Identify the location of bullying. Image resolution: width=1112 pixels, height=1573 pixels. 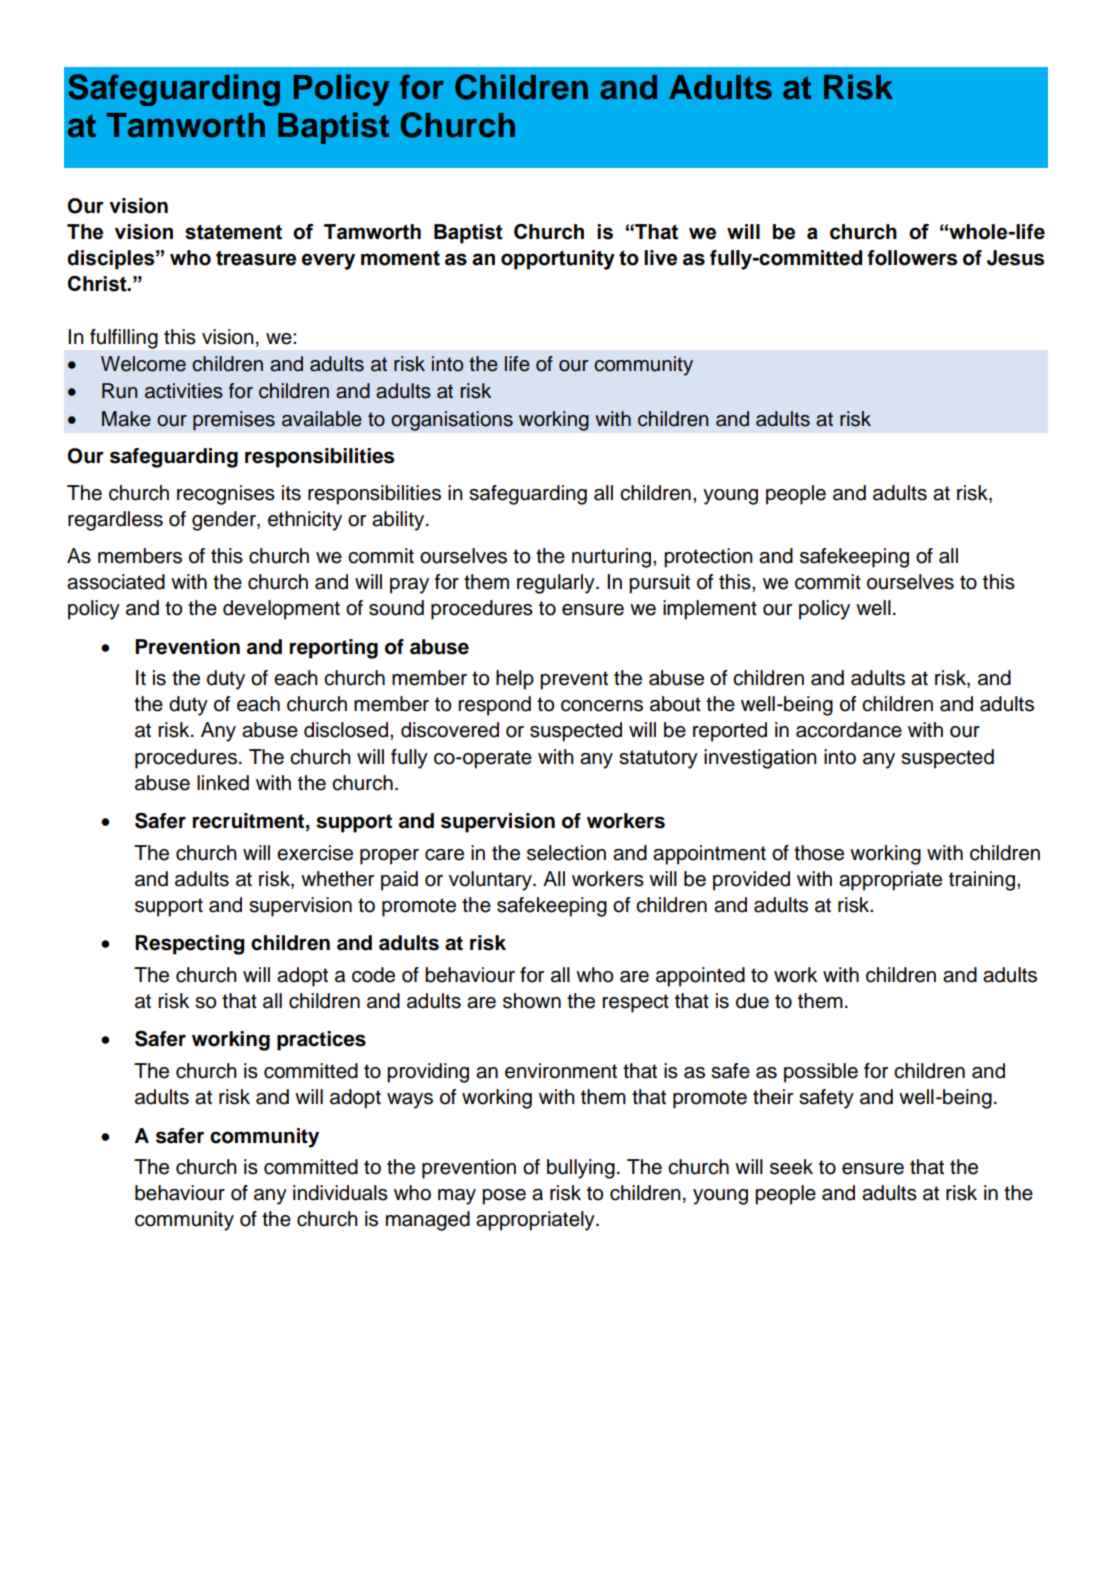
(581, 1169).
